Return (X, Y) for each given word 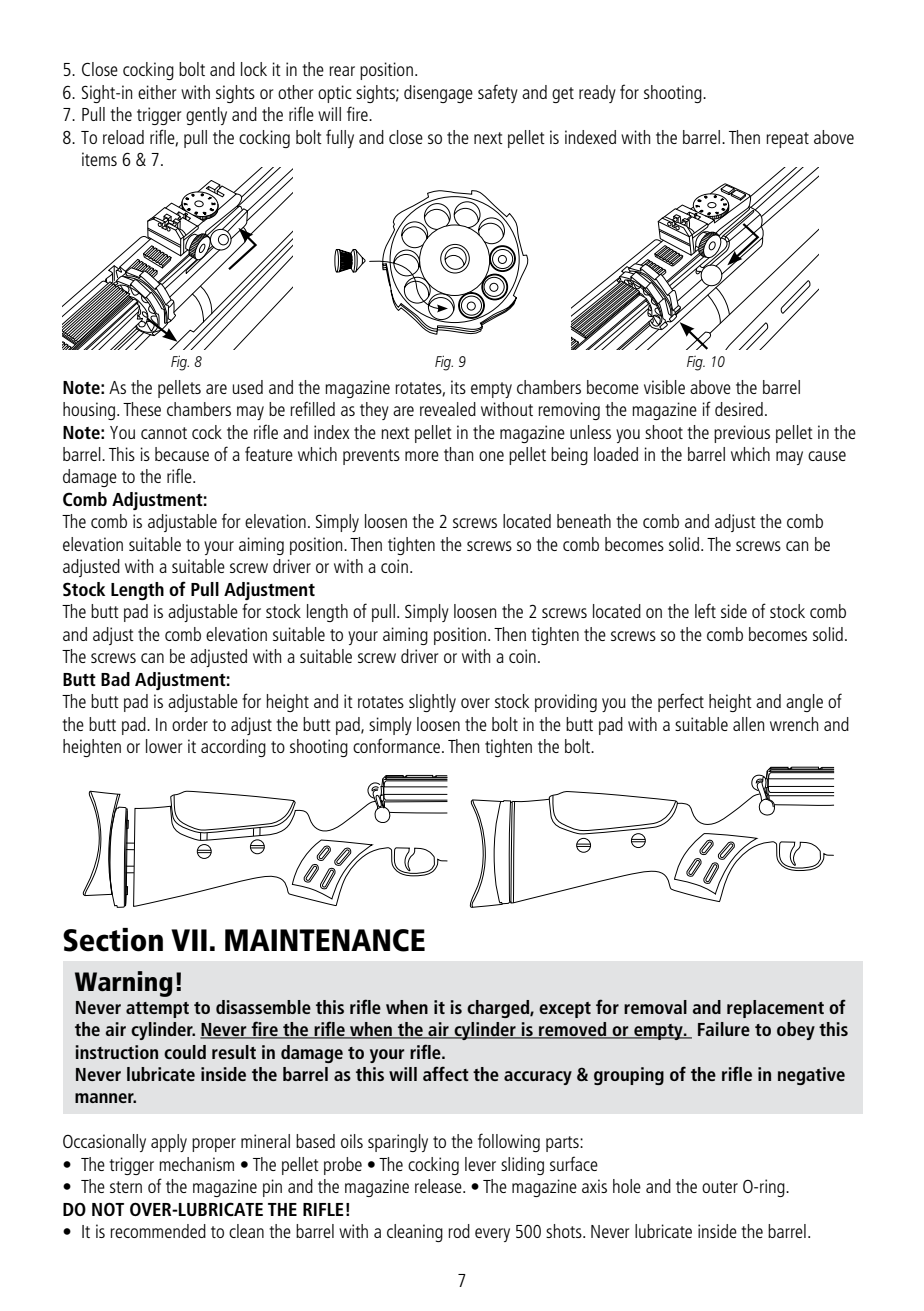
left (705, 610)
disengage (438, 94)
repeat (787, 140)
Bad (115, 679)
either (157, 92)
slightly (432, 703)
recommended (158, 1231)
